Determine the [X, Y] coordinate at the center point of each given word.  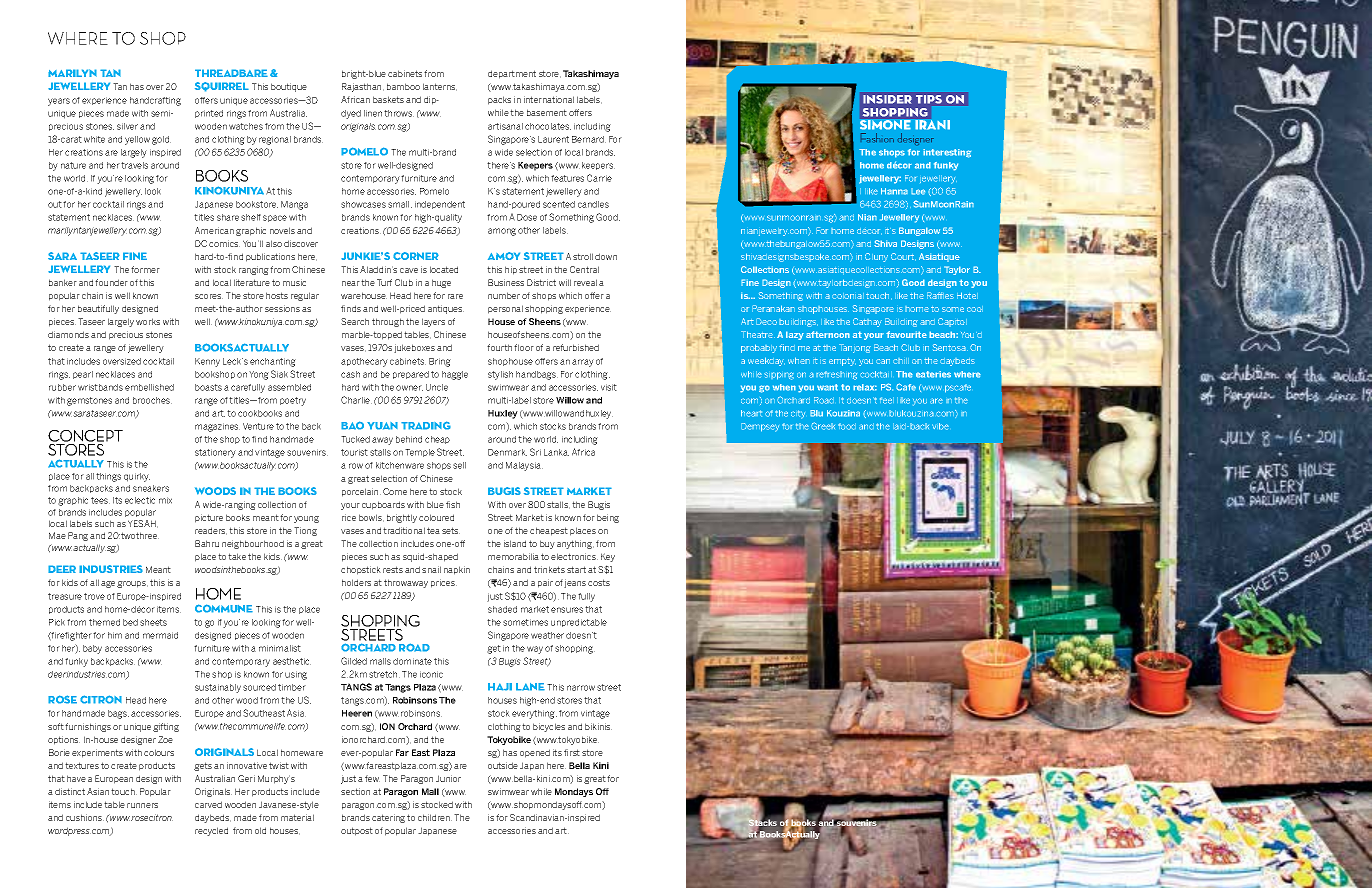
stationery [215, 453]
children [435, 817]
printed [209, 114]
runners [142, 805]
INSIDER [887, 99]
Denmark [507, 452]
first [572, 752]
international [549, 99]
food [847, 426]
